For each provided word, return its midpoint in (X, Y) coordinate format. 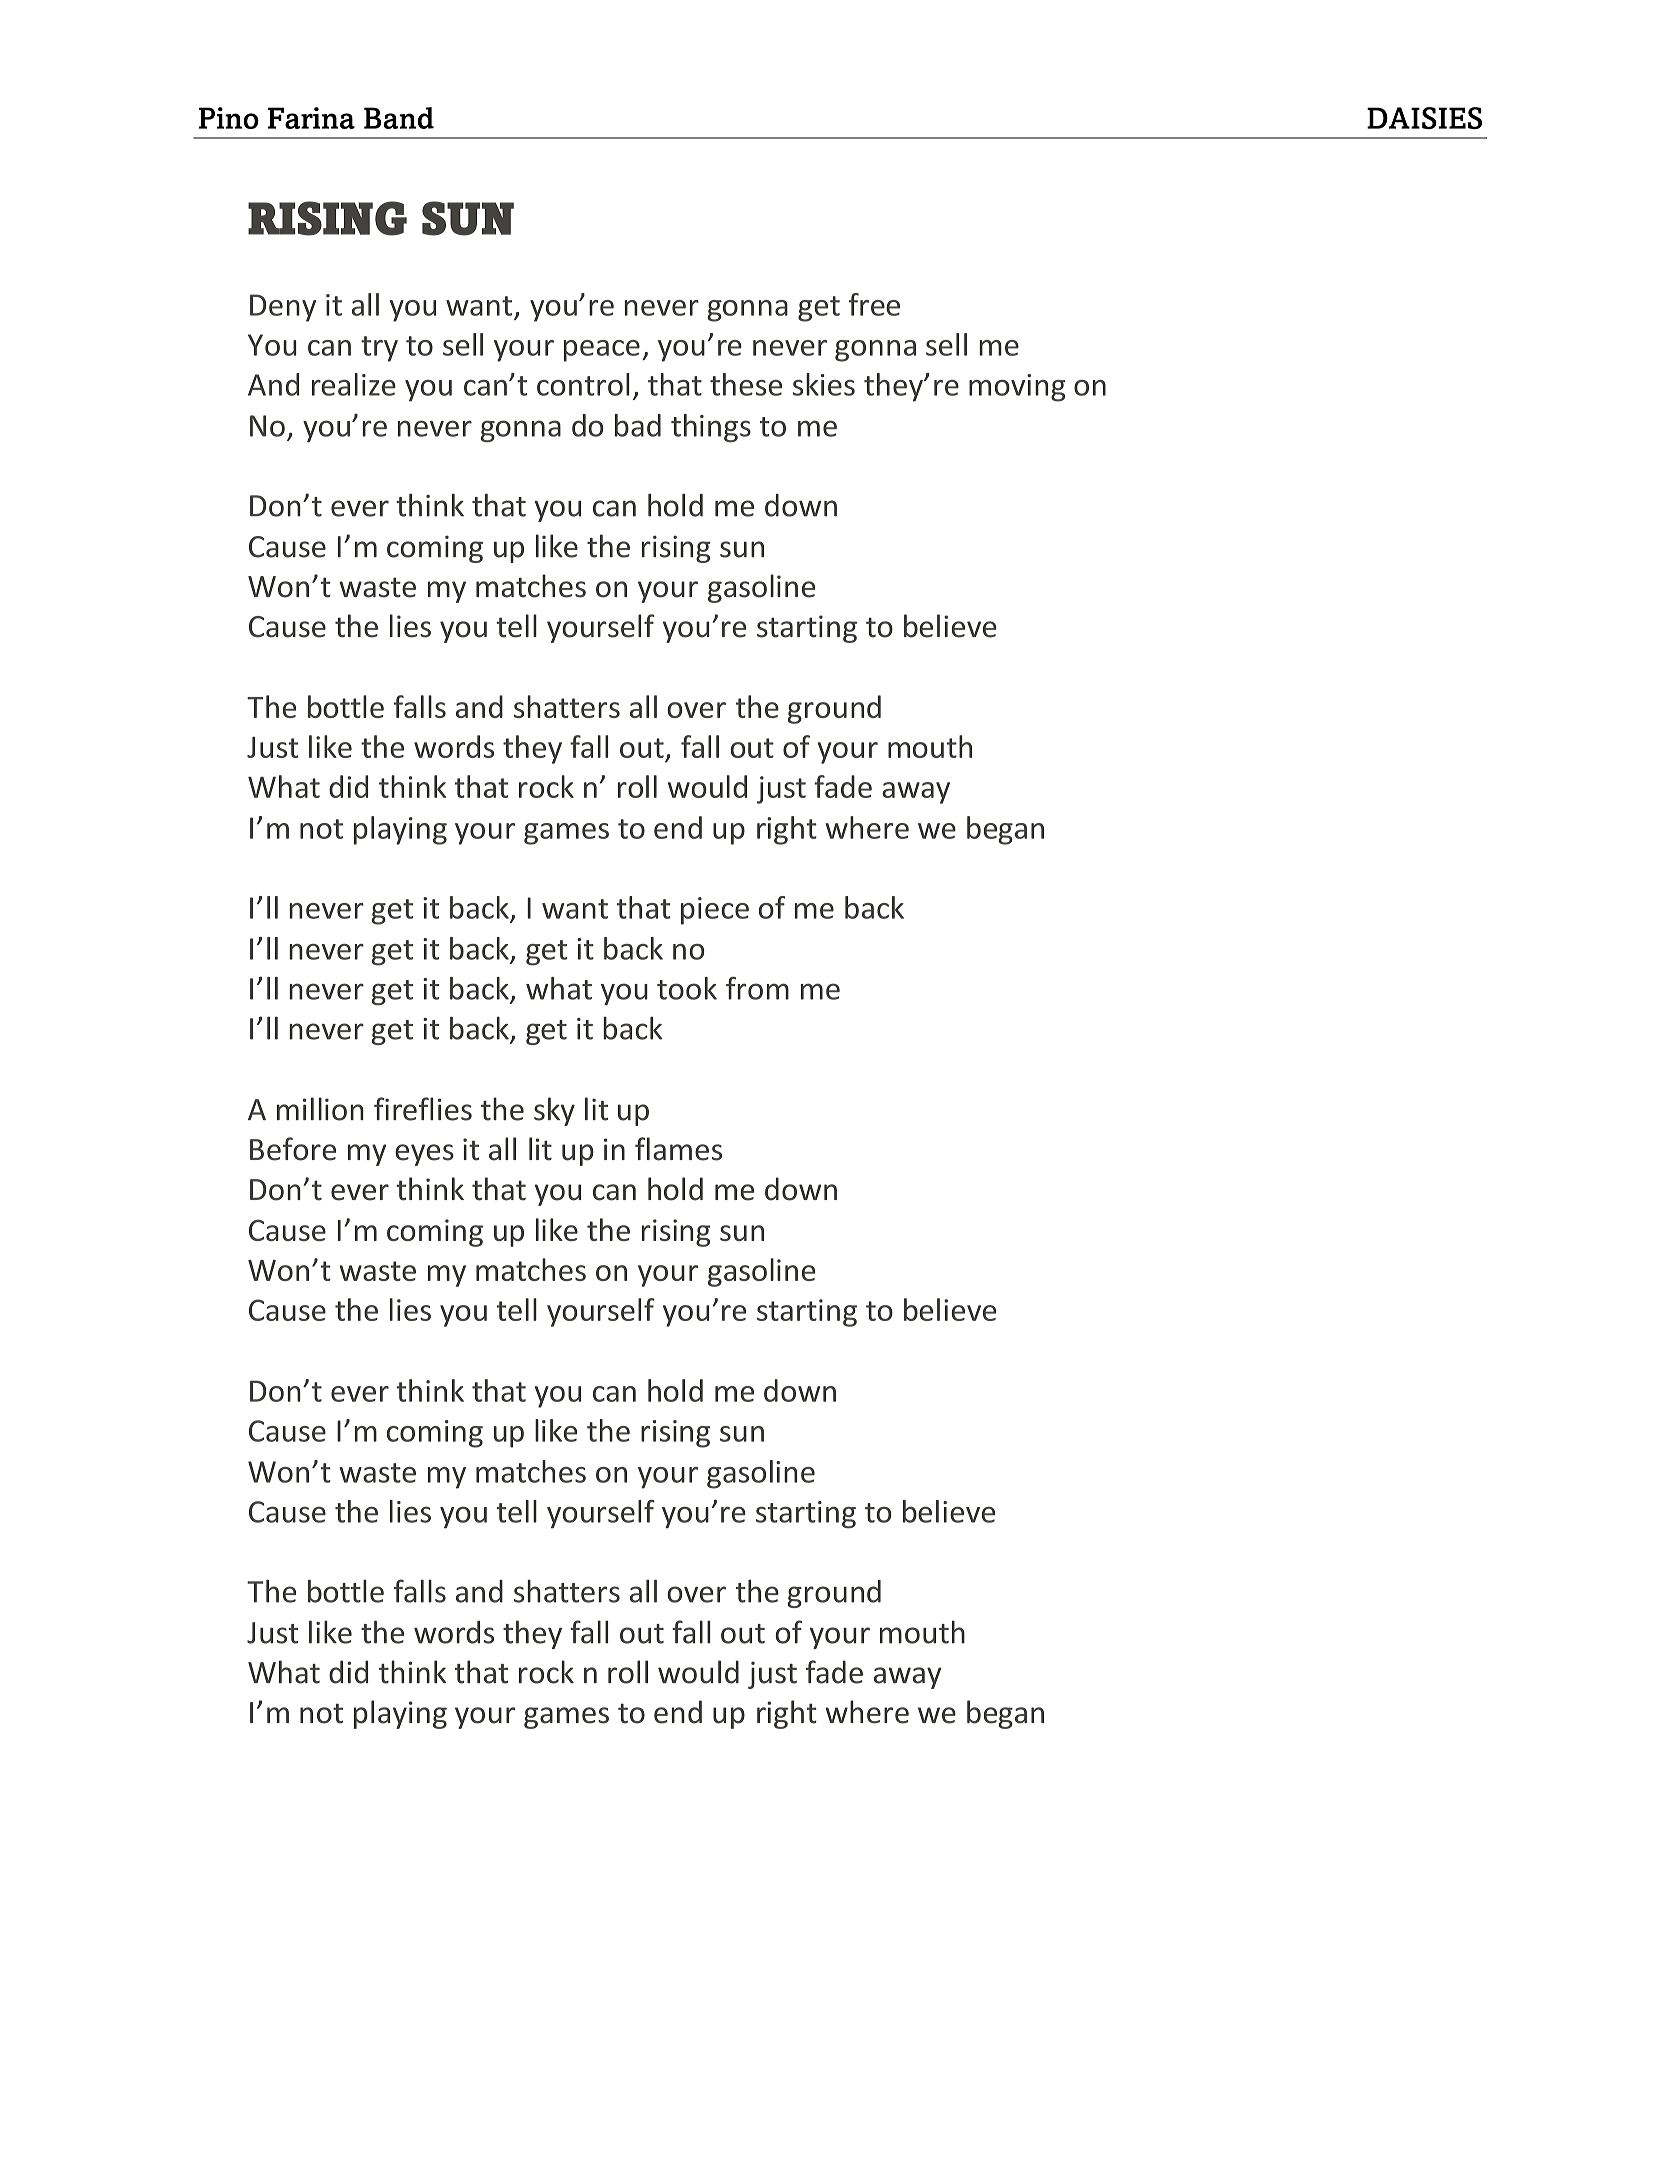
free (874, 304)
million (320, 1109)
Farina (311, 118)
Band (399, 118)
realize (354, 384)
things (711, 428)
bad (638, 425)
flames (678, 1149)
